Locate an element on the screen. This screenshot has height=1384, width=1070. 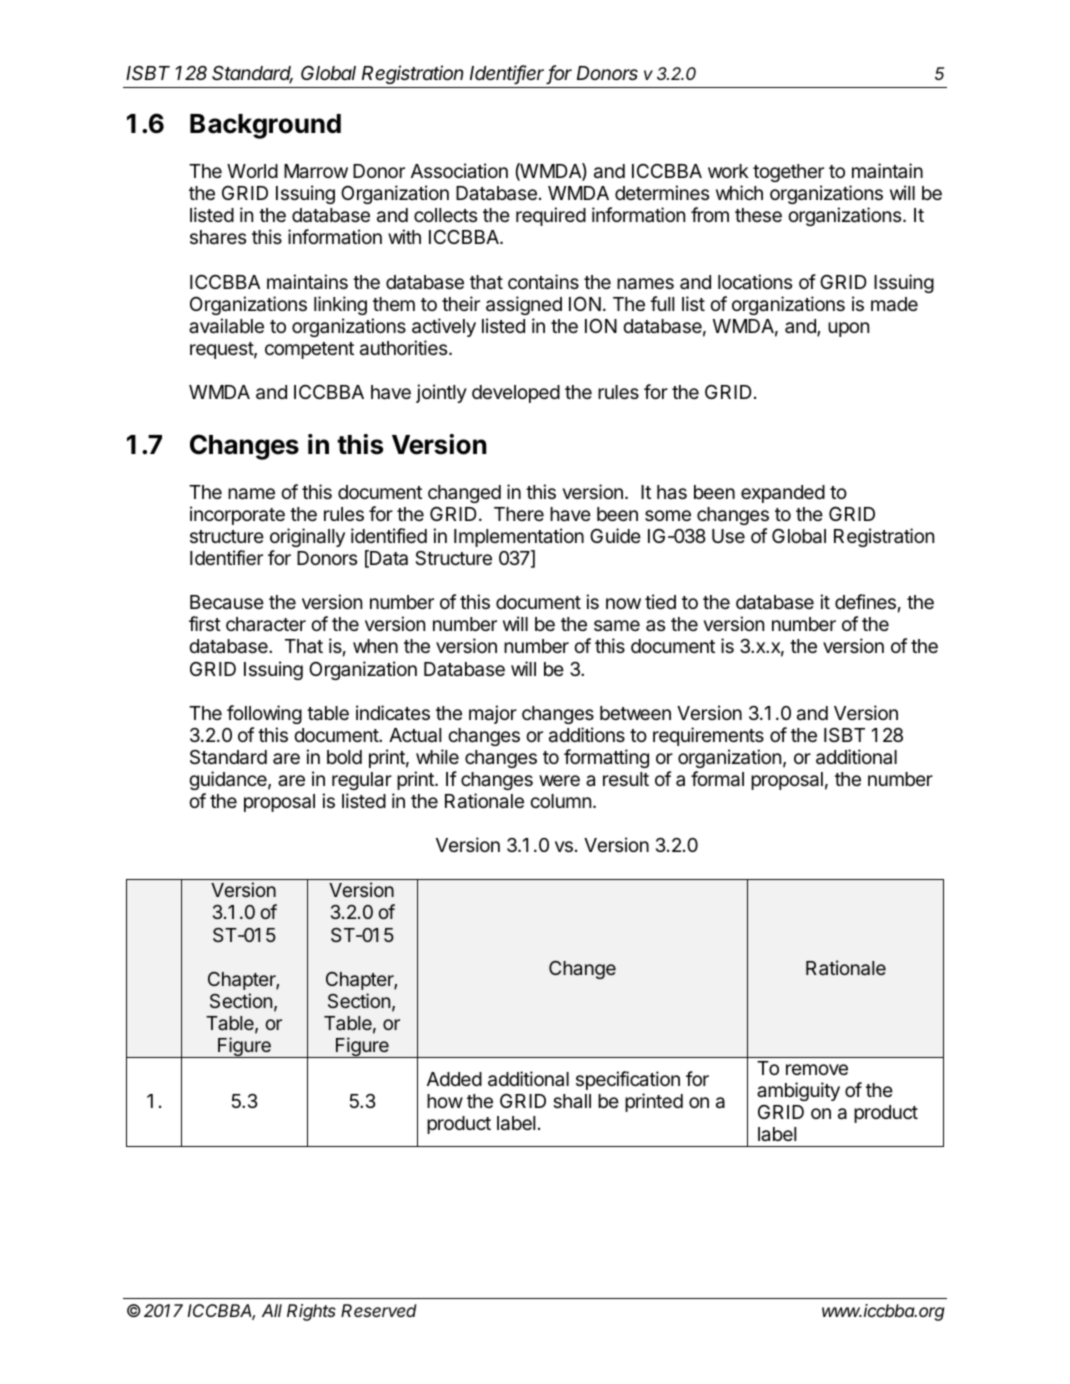
regular is located at coordinates (362, 781).
